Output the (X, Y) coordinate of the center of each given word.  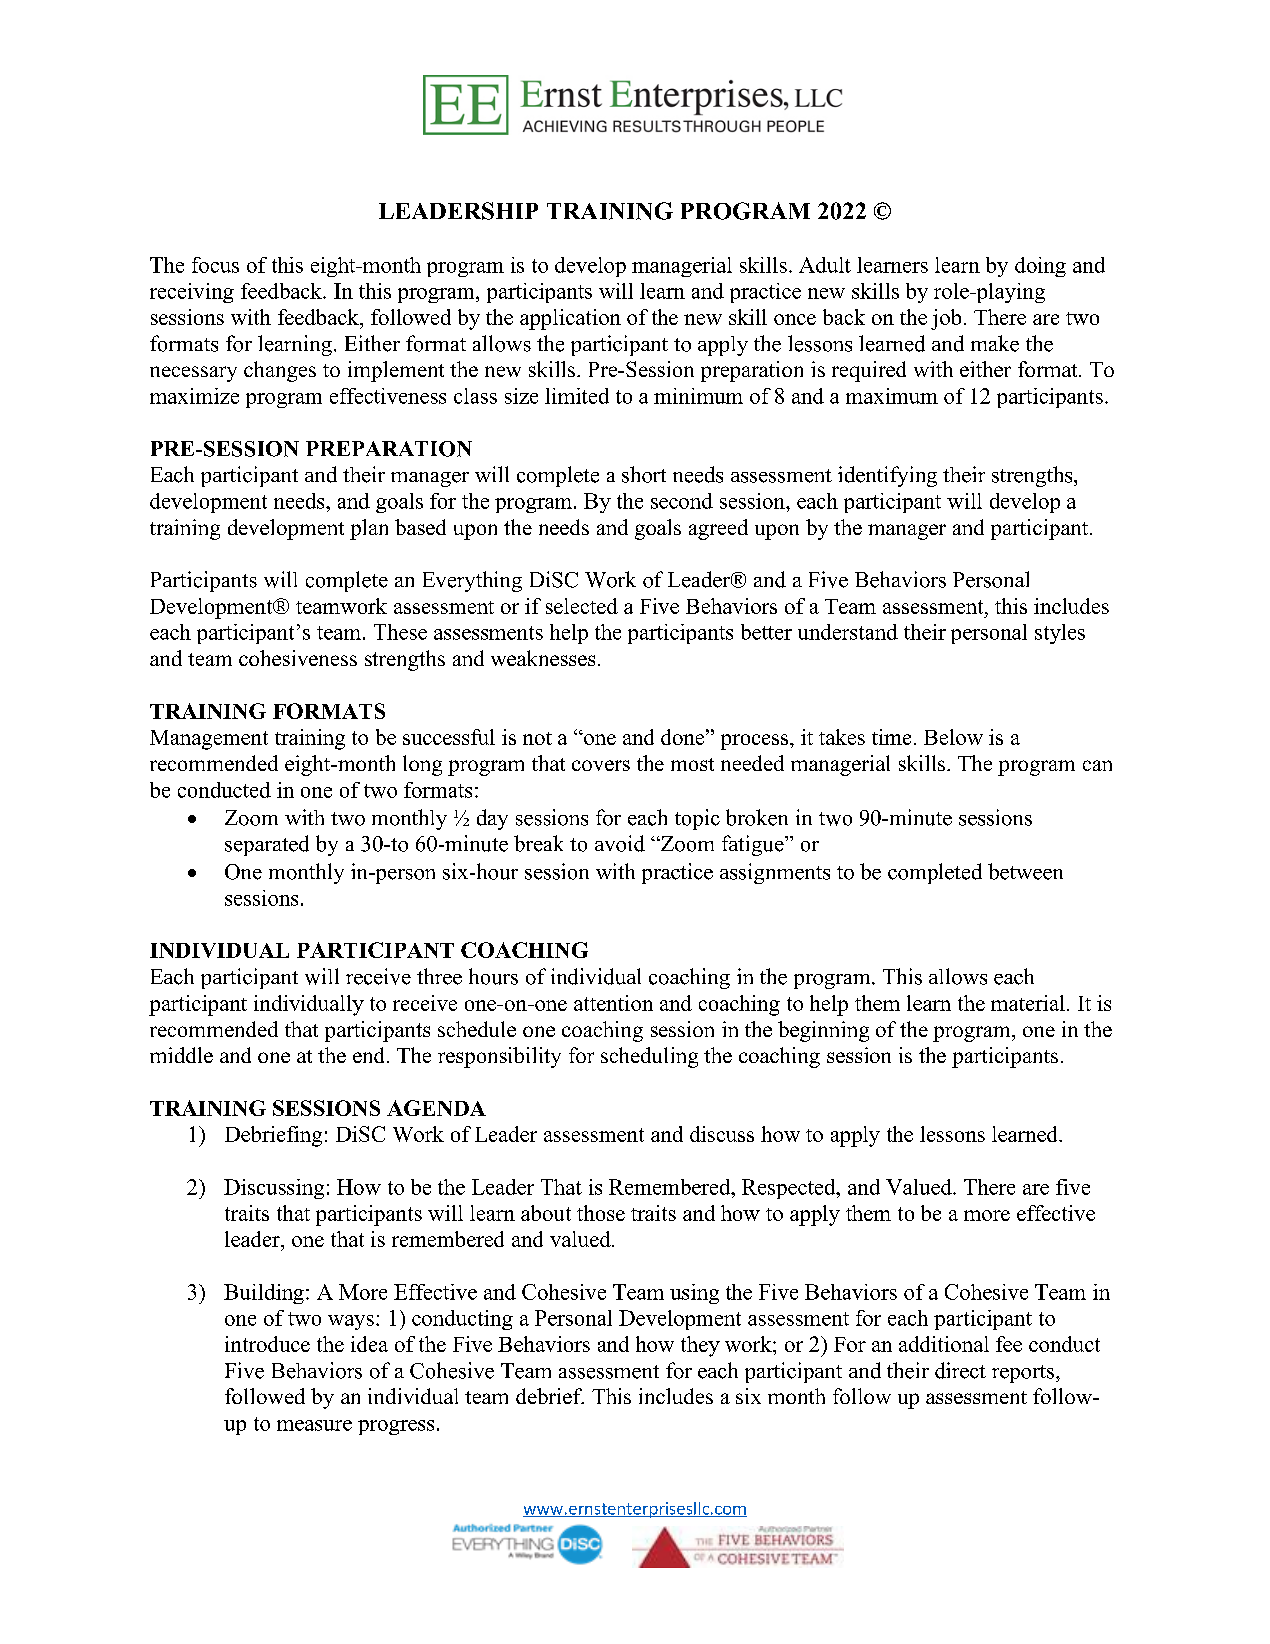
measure (314, 1425)
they (700, 1346)
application (570, 319)
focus (215, 265)
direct (960, 1370)
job (946, 319)
